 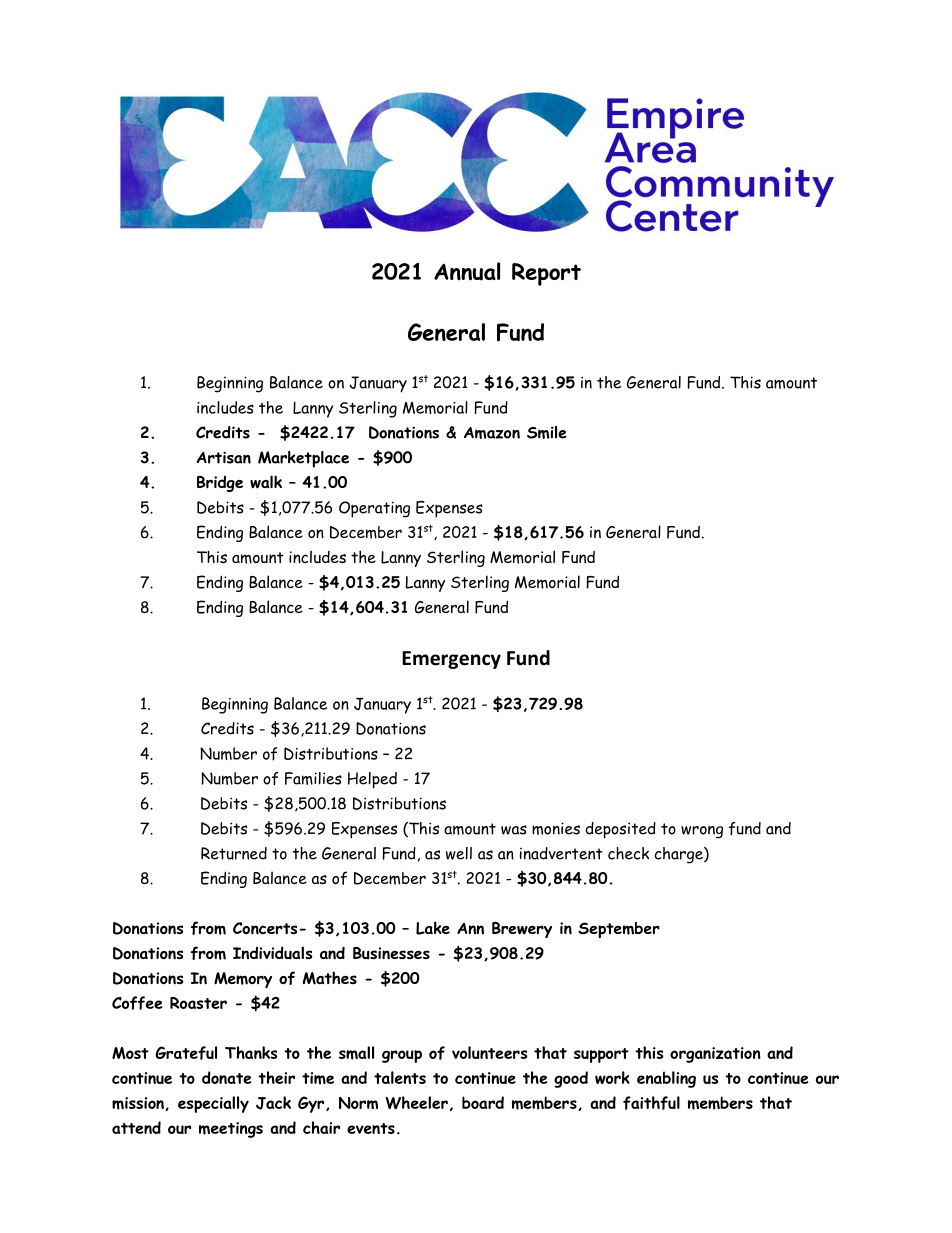 What do you see at coordinates (451, 660) in the screenshot?
I see `Emergency` at bounding box center [451, 660].
